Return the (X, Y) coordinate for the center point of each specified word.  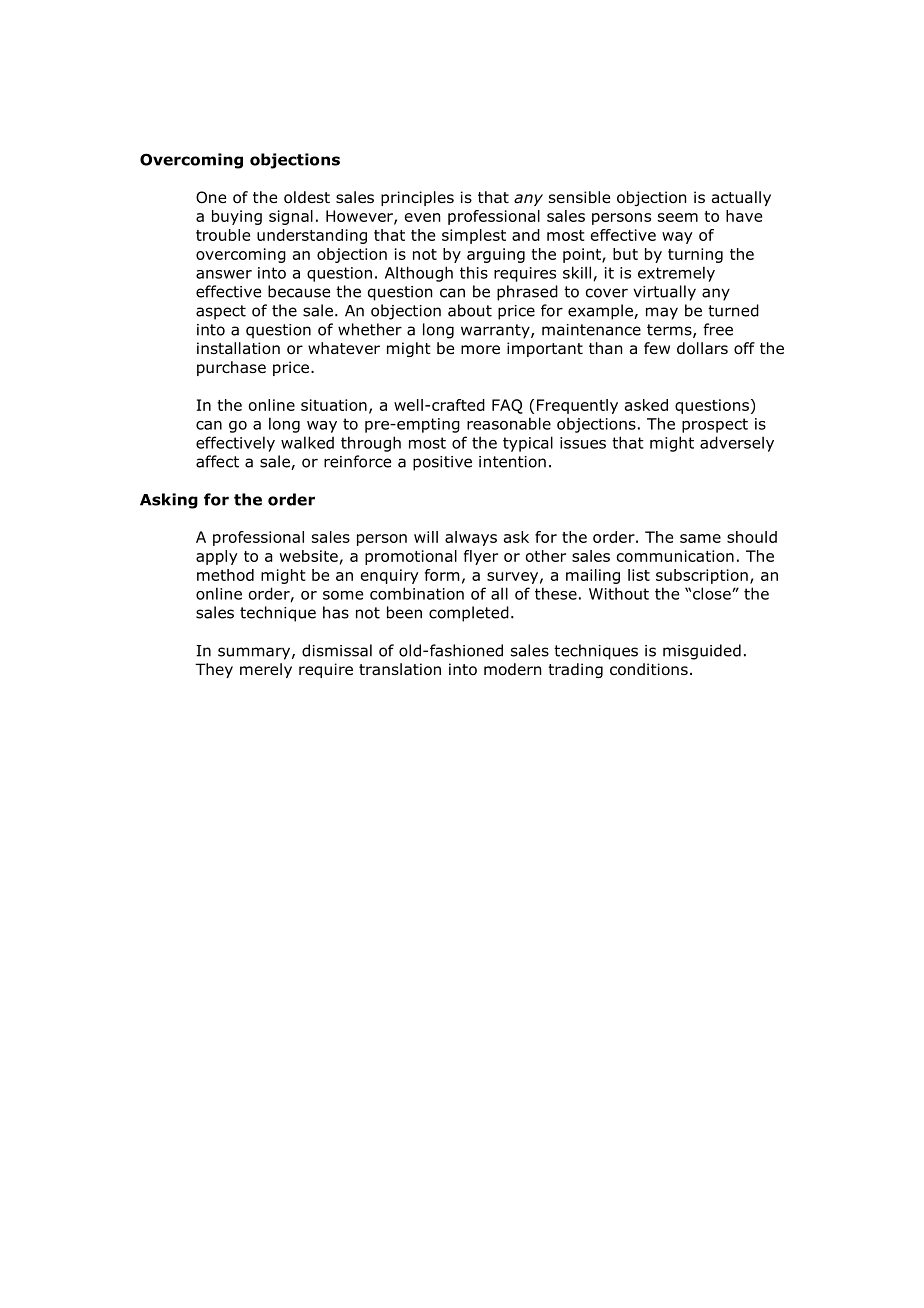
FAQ (507, 406)
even (422, 217)
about (470, 310)
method (225, 575)
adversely (737, 444)
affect (217, 461)
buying (237, 217)
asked (646, 405)
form (442, 575)
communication (675, 556)
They (214, 670)
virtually (664, 293)
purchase (231, 368)
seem (678, 217)
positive (442, 463)
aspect (221, 312)
